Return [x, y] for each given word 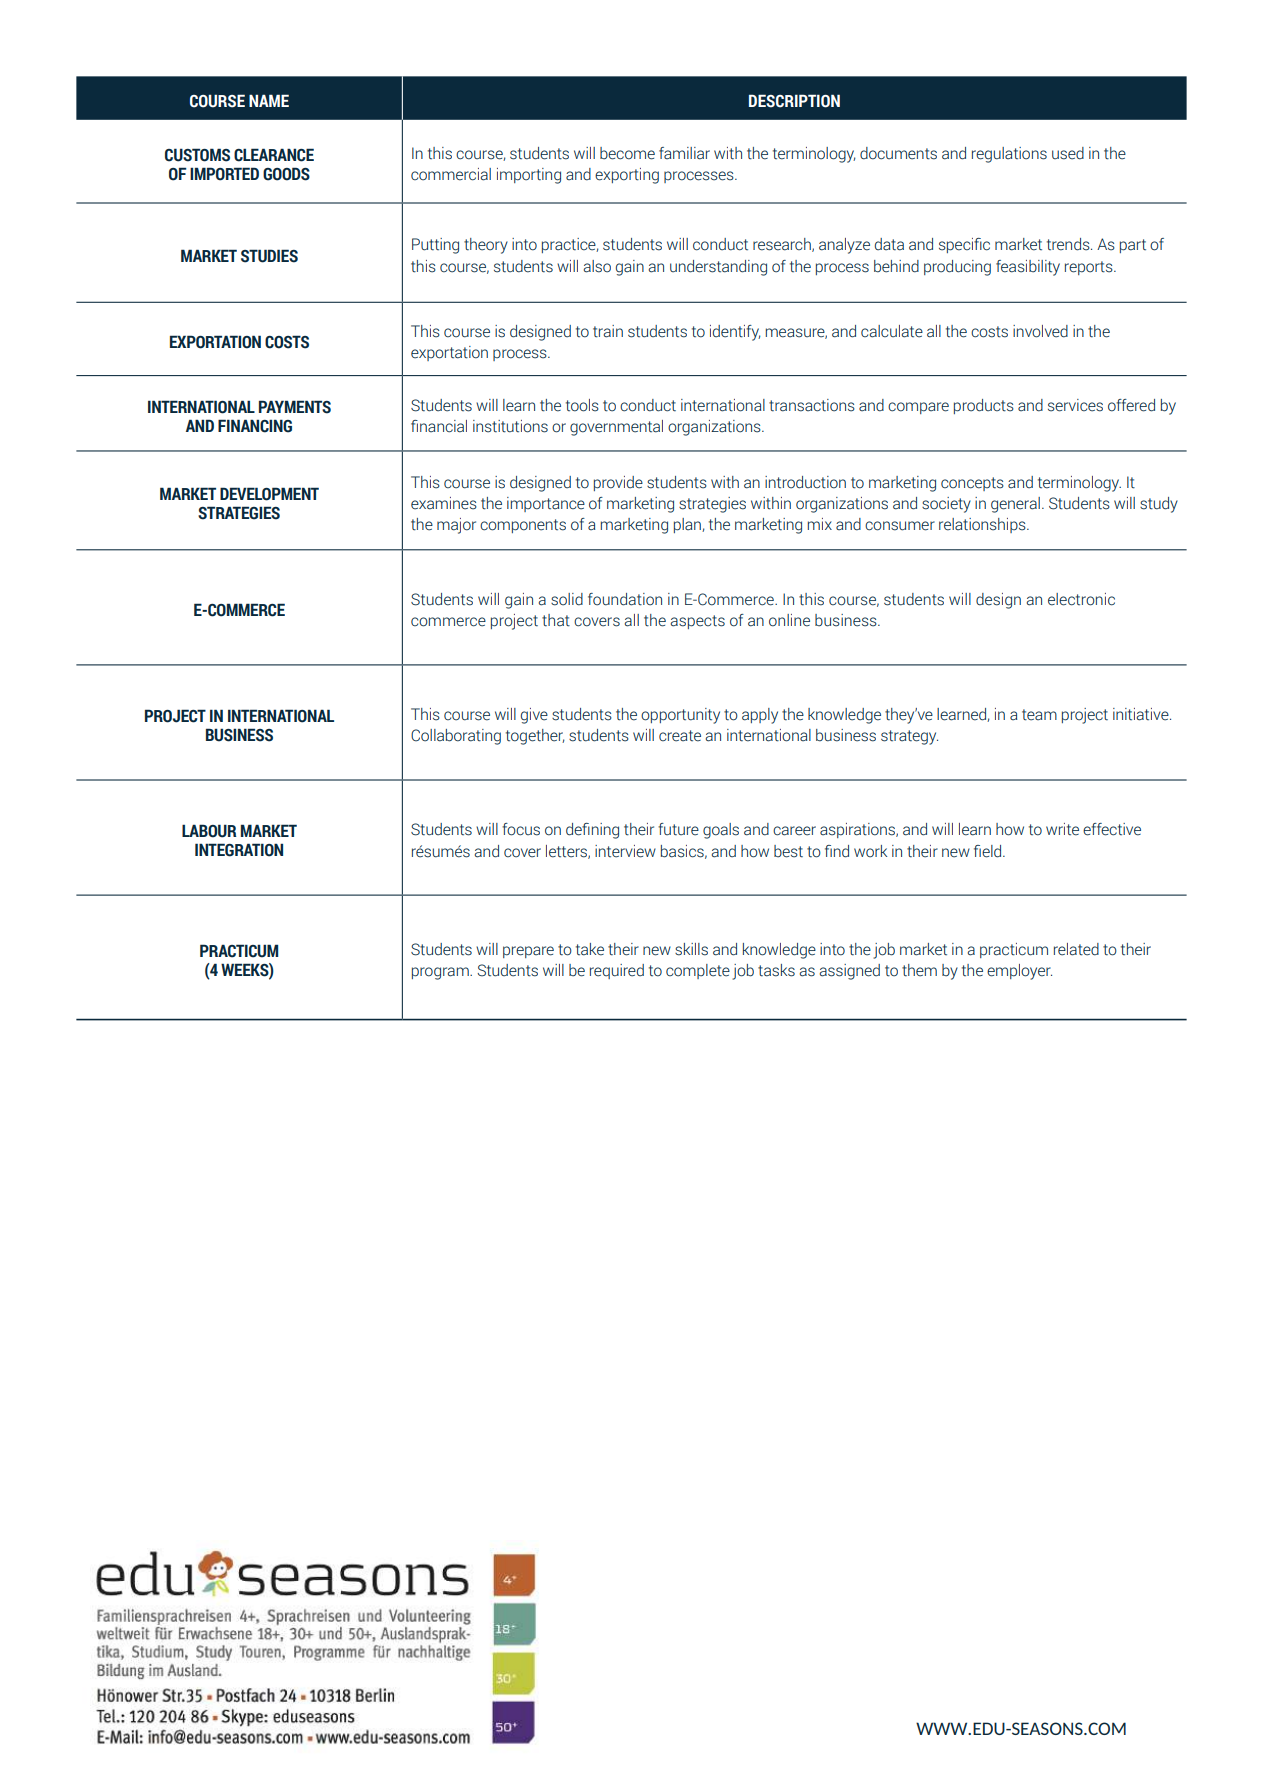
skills [691, 949]
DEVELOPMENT [269, 494]
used [1068, 153]
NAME [269, 100]
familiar [684, 153]
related [1076, 949]
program [441, 973]
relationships [983, 525]
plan [688, 525]
